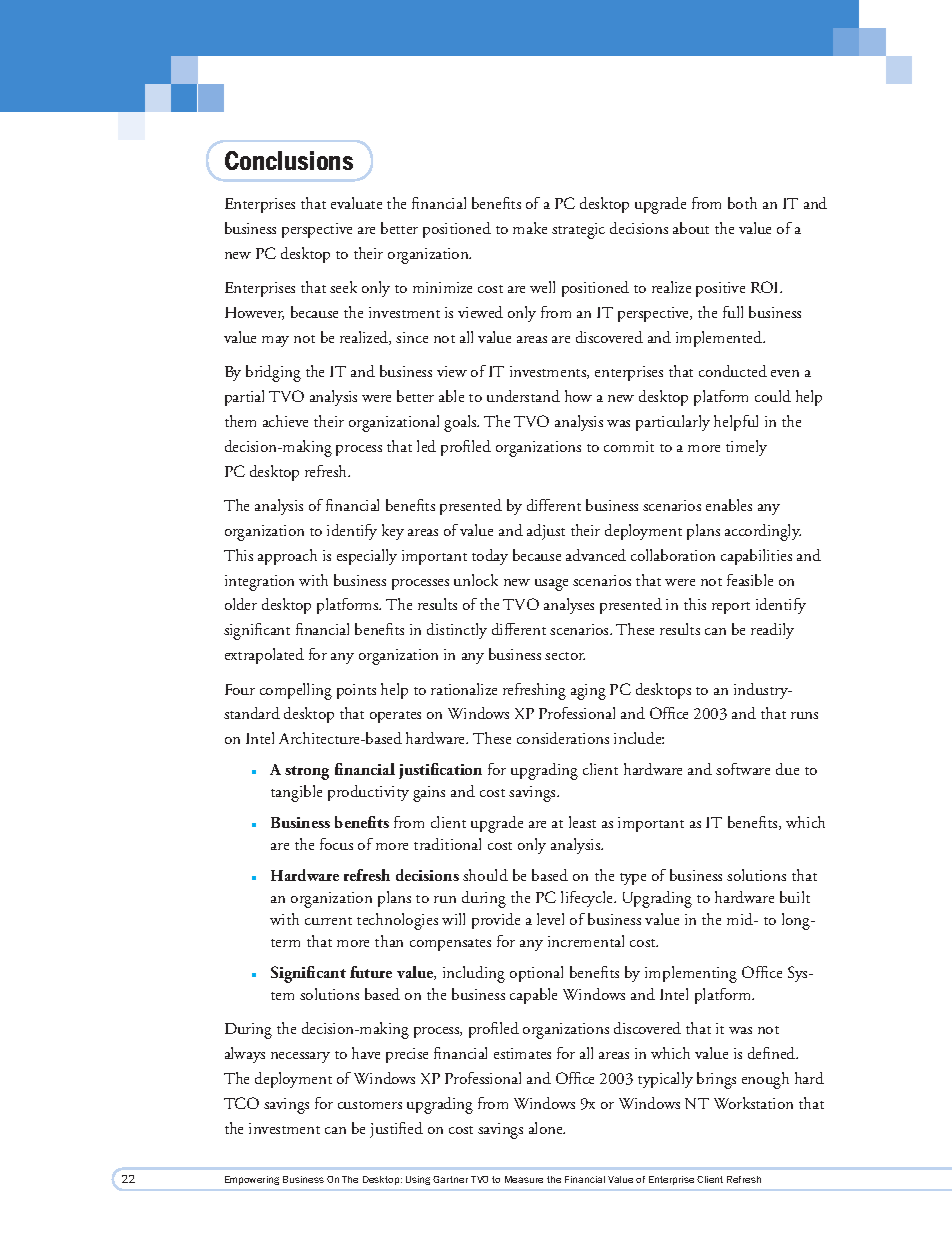 Image resolution: width=952 pixels, height=1233 pixels. I want to click on Empowering, so click(252, 1180).
